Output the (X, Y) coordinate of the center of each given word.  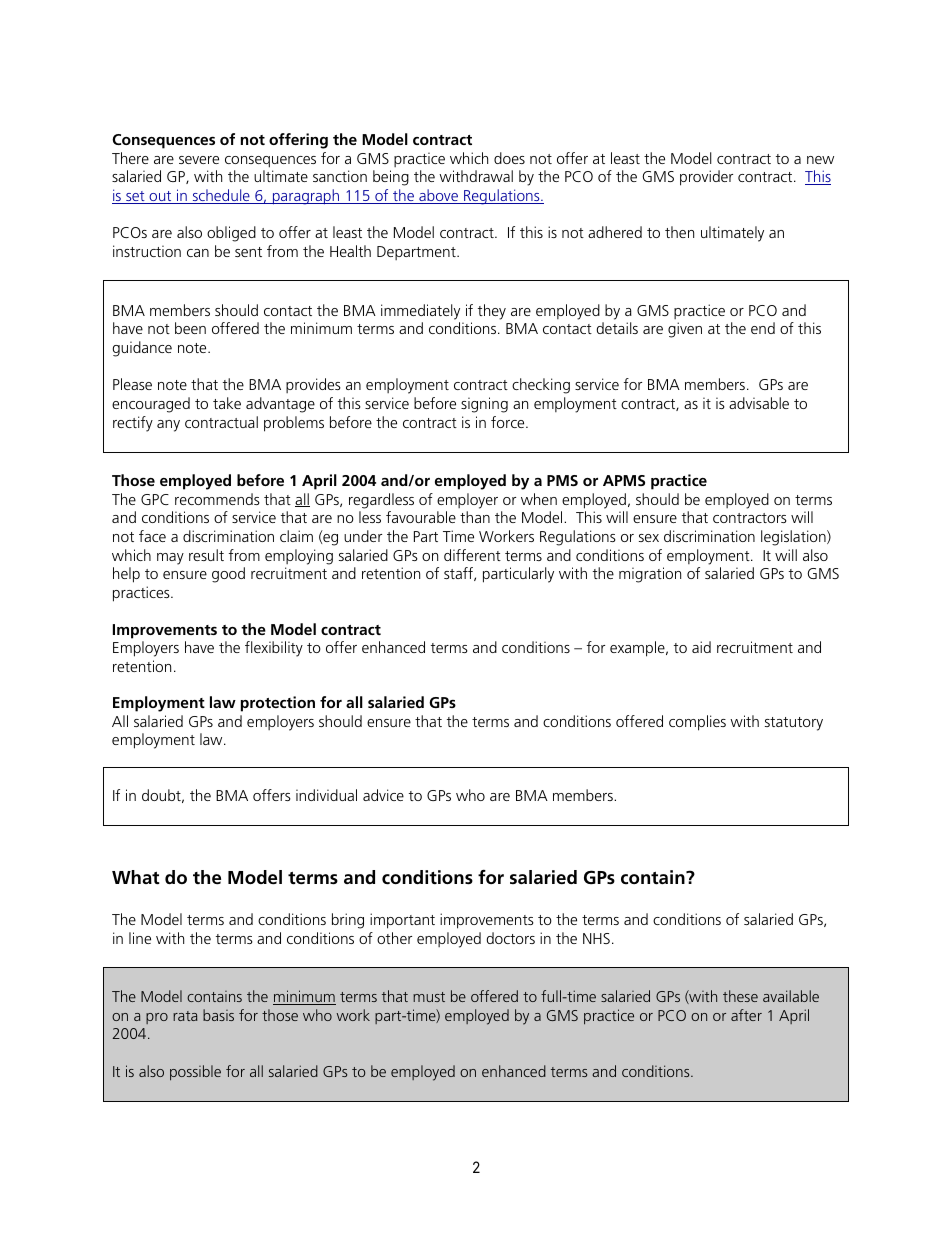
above (438, 196)
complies (697, 723)
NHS (596, 938)
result (206, 555)
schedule (221, 196)
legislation (794, 538)
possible (195, 1073)
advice (383, 795)
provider (706, 178)
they (492, 312)
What (136, 877)
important (402, 921)
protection (278, 704)
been (190, 328)
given (685, 330)
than (475, 517)
